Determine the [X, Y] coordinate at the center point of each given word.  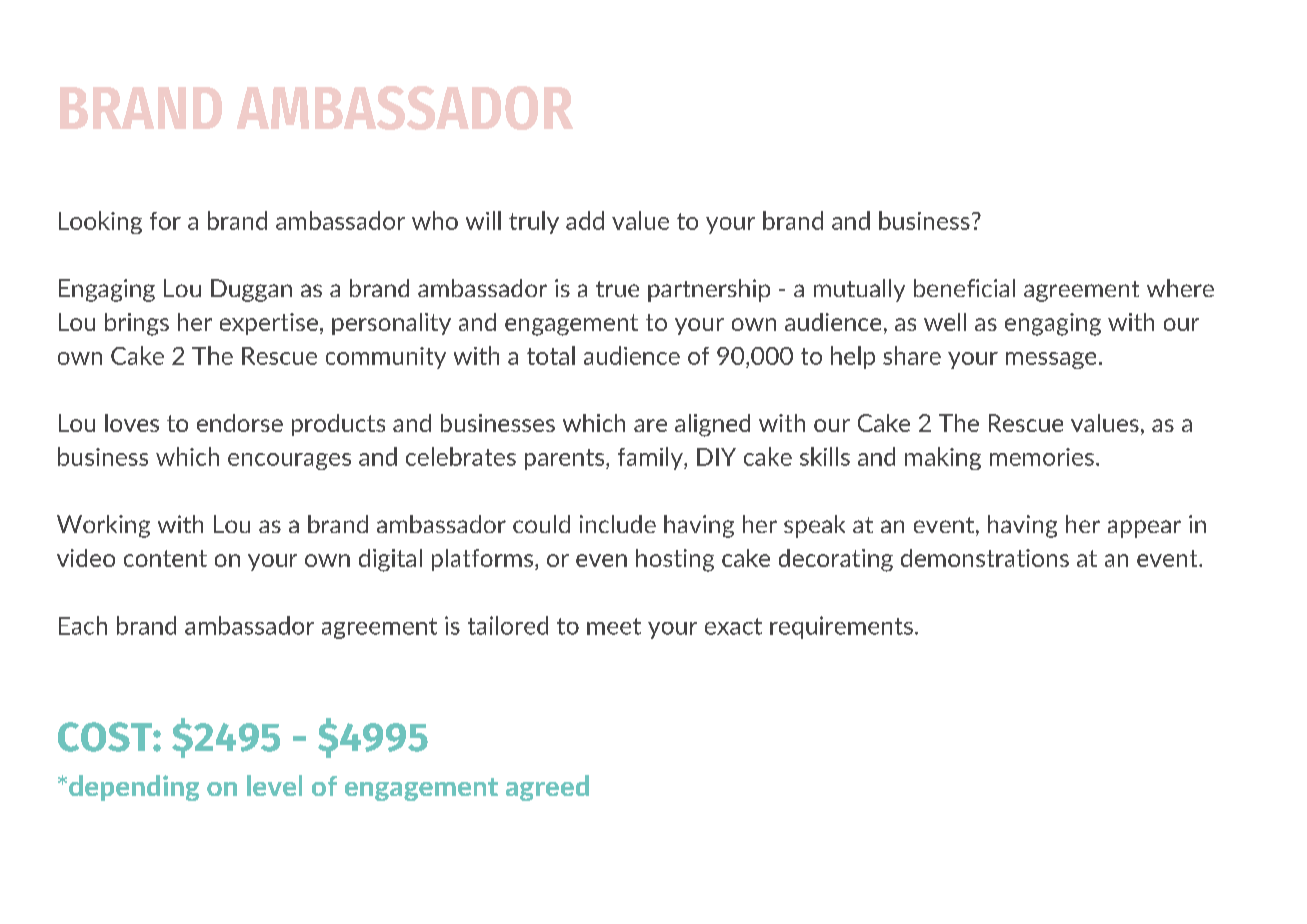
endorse [240, 423]
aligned [712, 425]
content [165, 558]
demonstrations [985, 558]
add [585, 220]
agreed [547, 788]
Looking [100, 222]
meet [614, 626]
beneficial [964, 288]
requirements [841, 627]
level [274, 785]
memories [1042, 457]
